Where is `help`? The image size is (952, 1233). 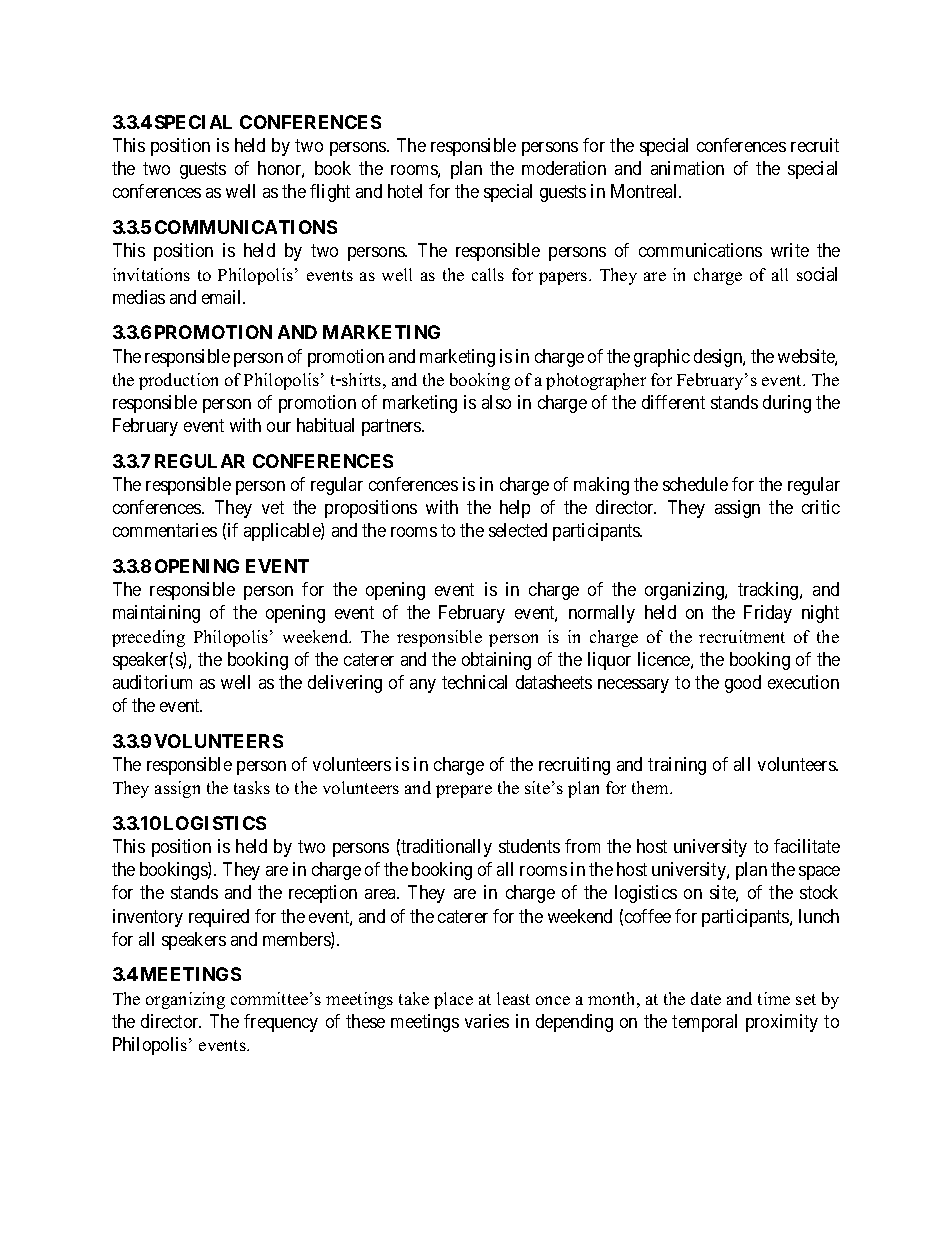
help is located at coordinates (515, 509).
